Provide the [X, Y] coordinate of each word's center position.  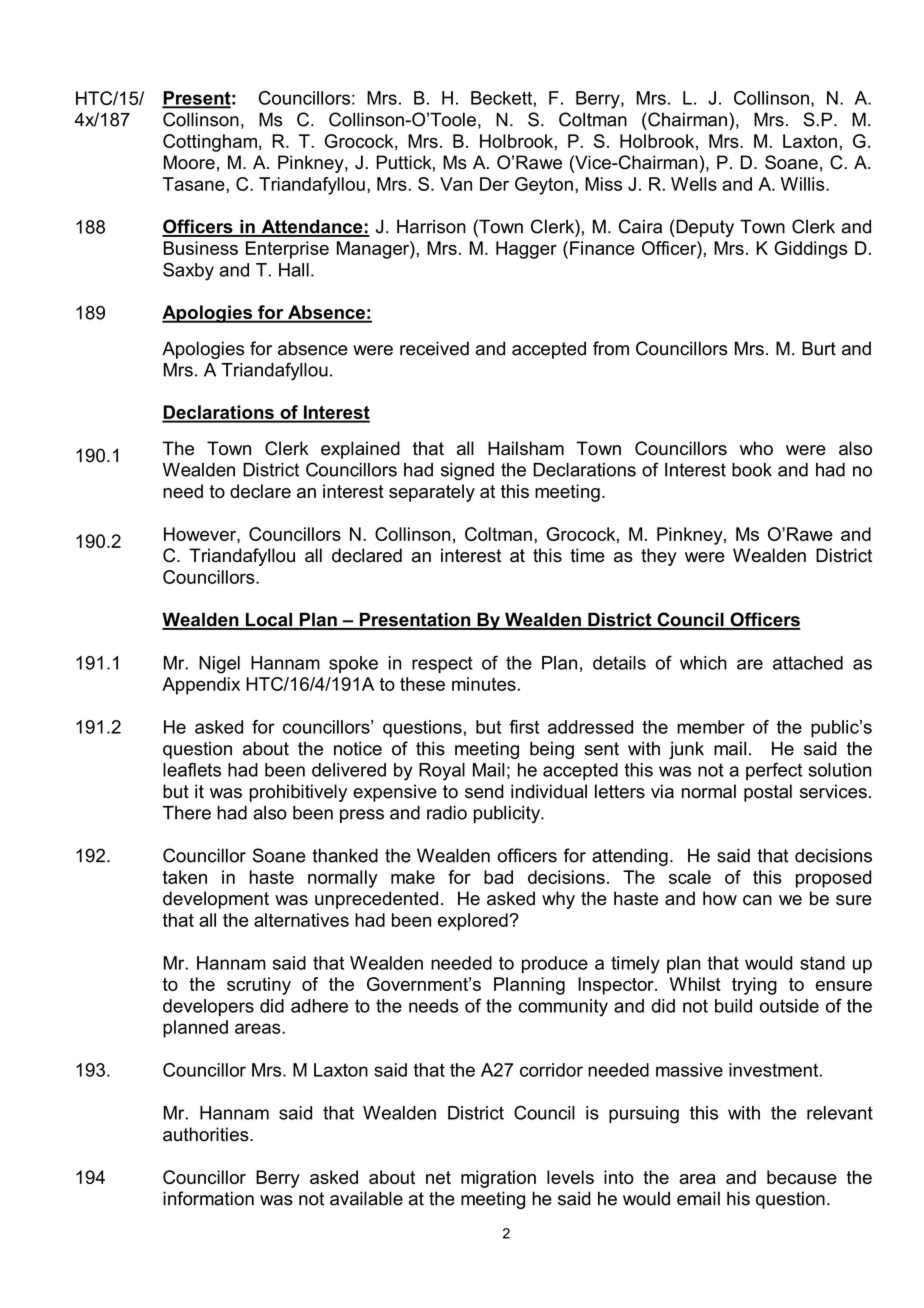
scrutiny [259, 986]
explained [360, 450]
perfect [774, 771]
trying [754, 986]
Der [494, 184]
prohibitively [298, 793]
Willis [804, 184]
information [208, 1198]
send [484, 791]
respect [442, 664]
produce [555, 965]
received [434, 348]
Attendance [312, 227]
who [756, 448]
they [659, 557]
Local [268, 620]
